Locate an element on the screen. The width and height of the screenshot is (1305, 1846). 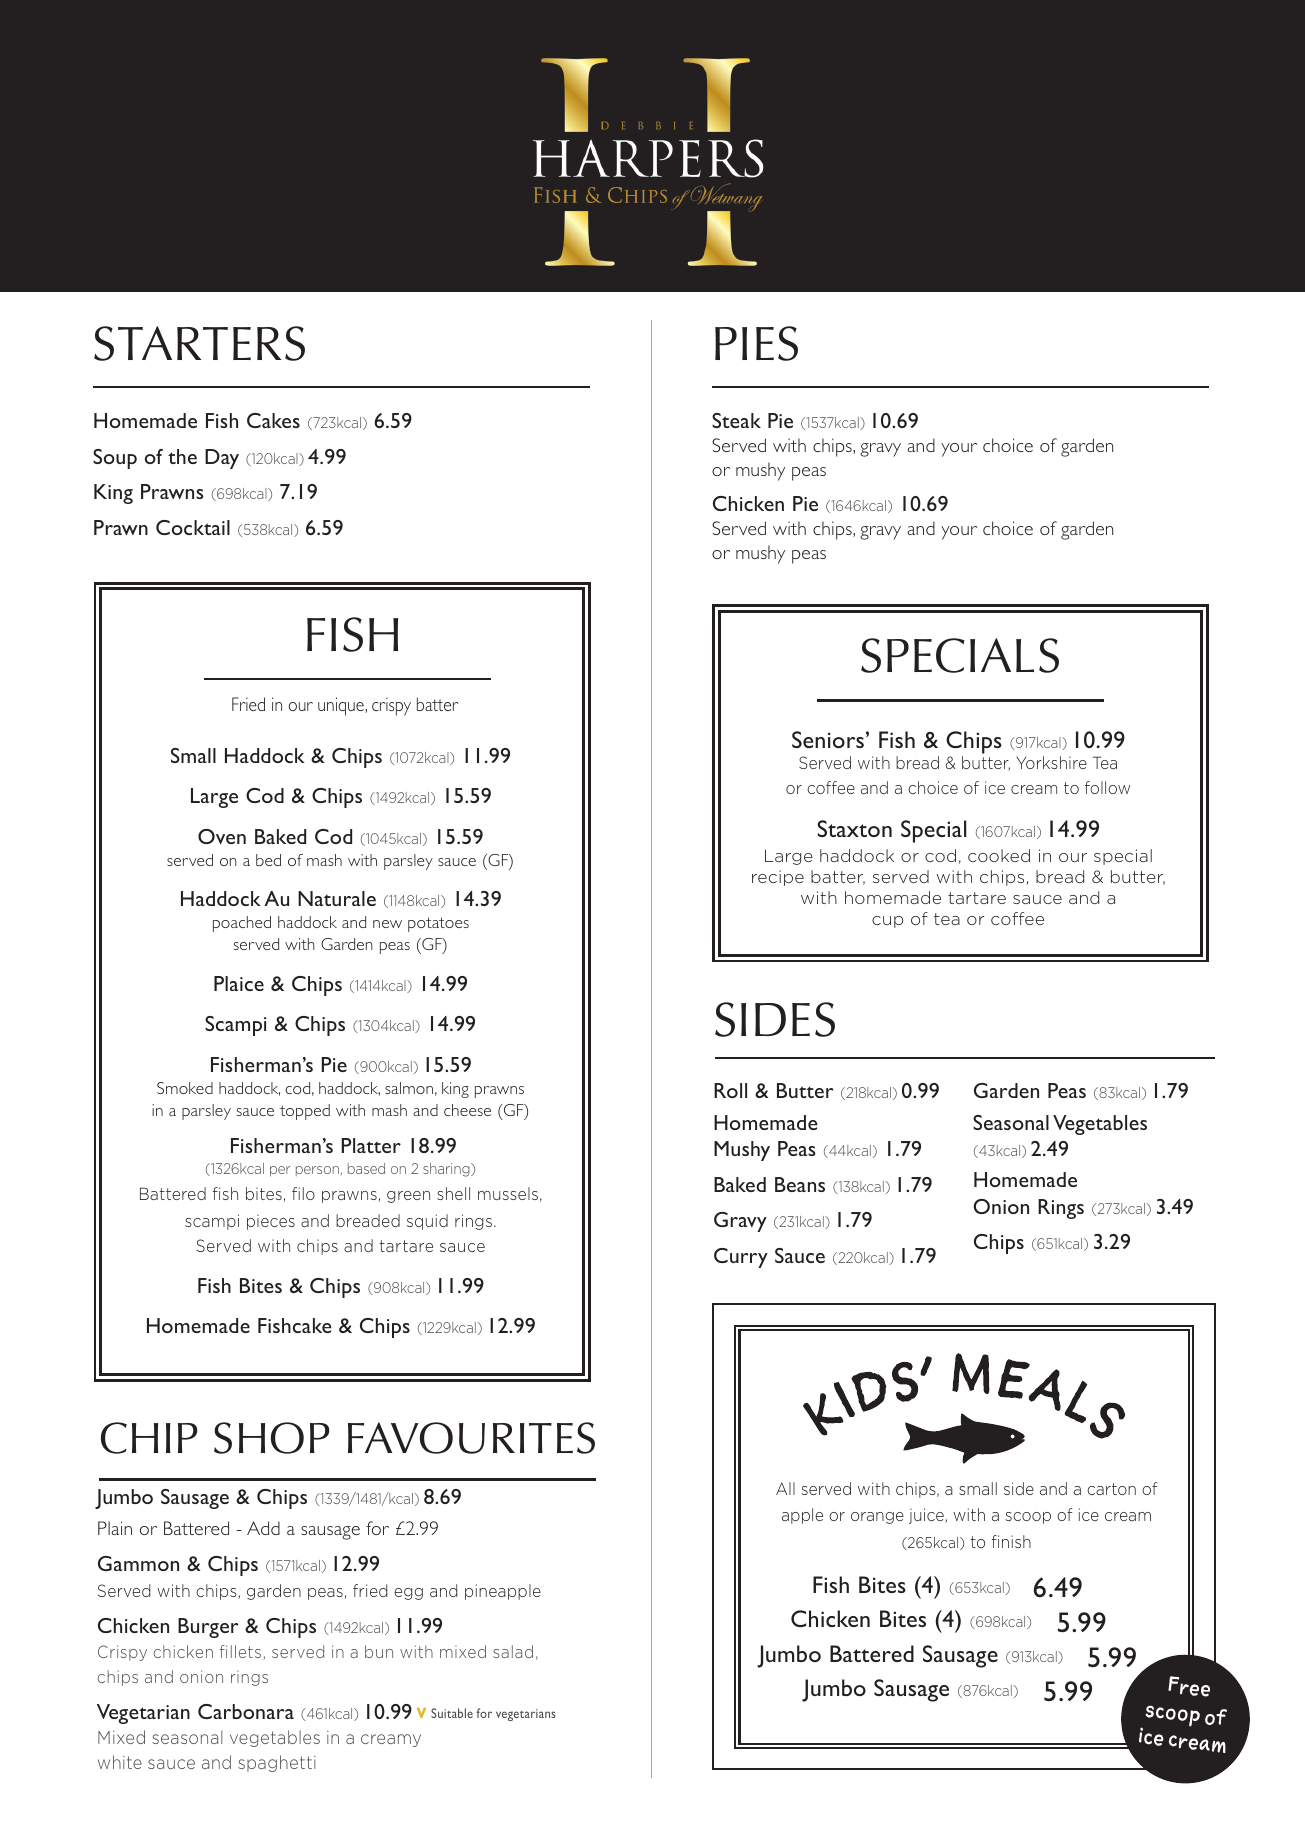
Roll is located at coordinates (730, 1090).
